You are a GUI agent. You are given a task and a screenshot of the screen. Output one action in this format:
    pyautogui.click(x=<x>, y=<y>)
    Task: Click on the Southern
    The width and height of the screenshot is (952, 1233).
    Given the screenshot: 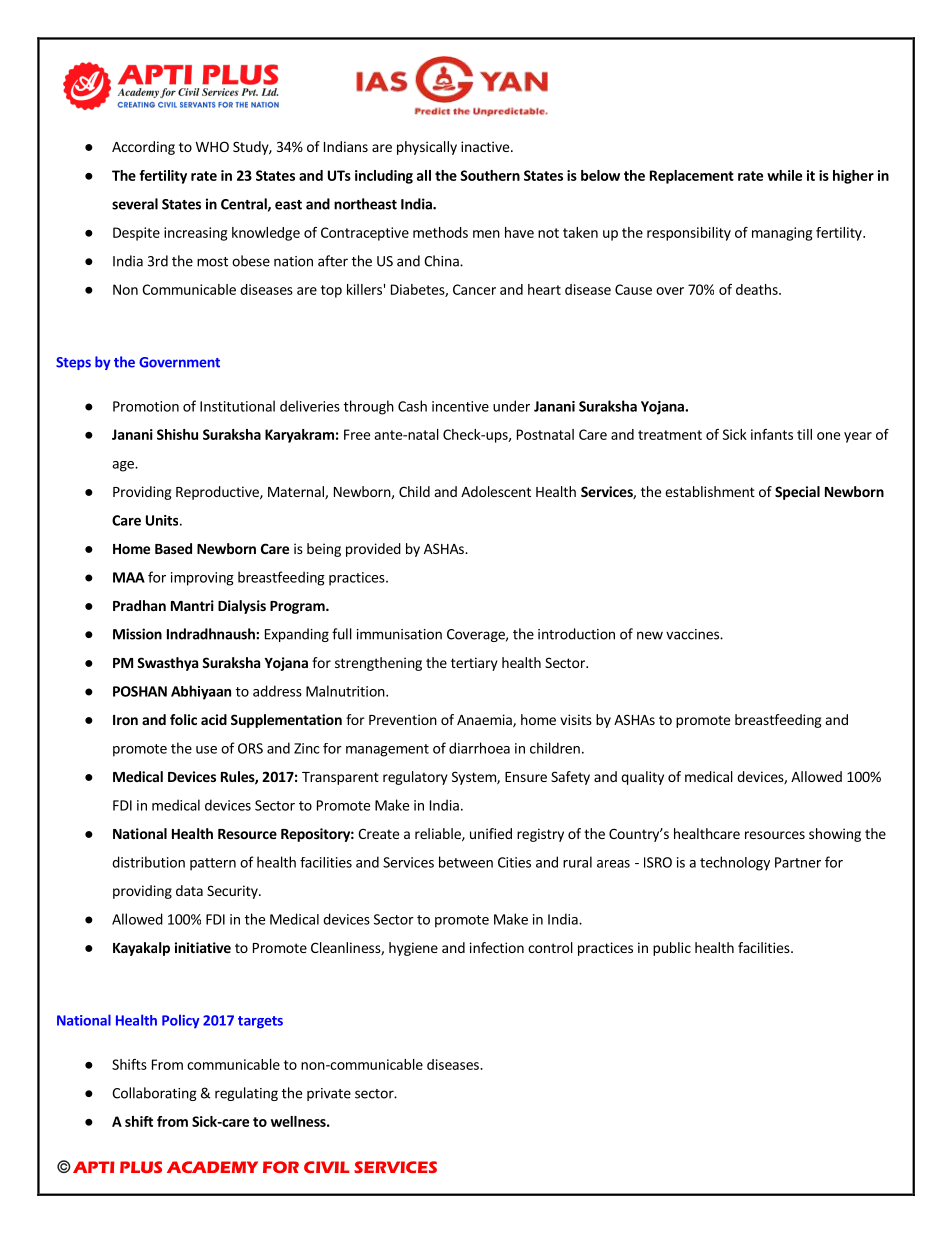 What is the action you would take?
    pyautogui.click(x=490, y=175)
